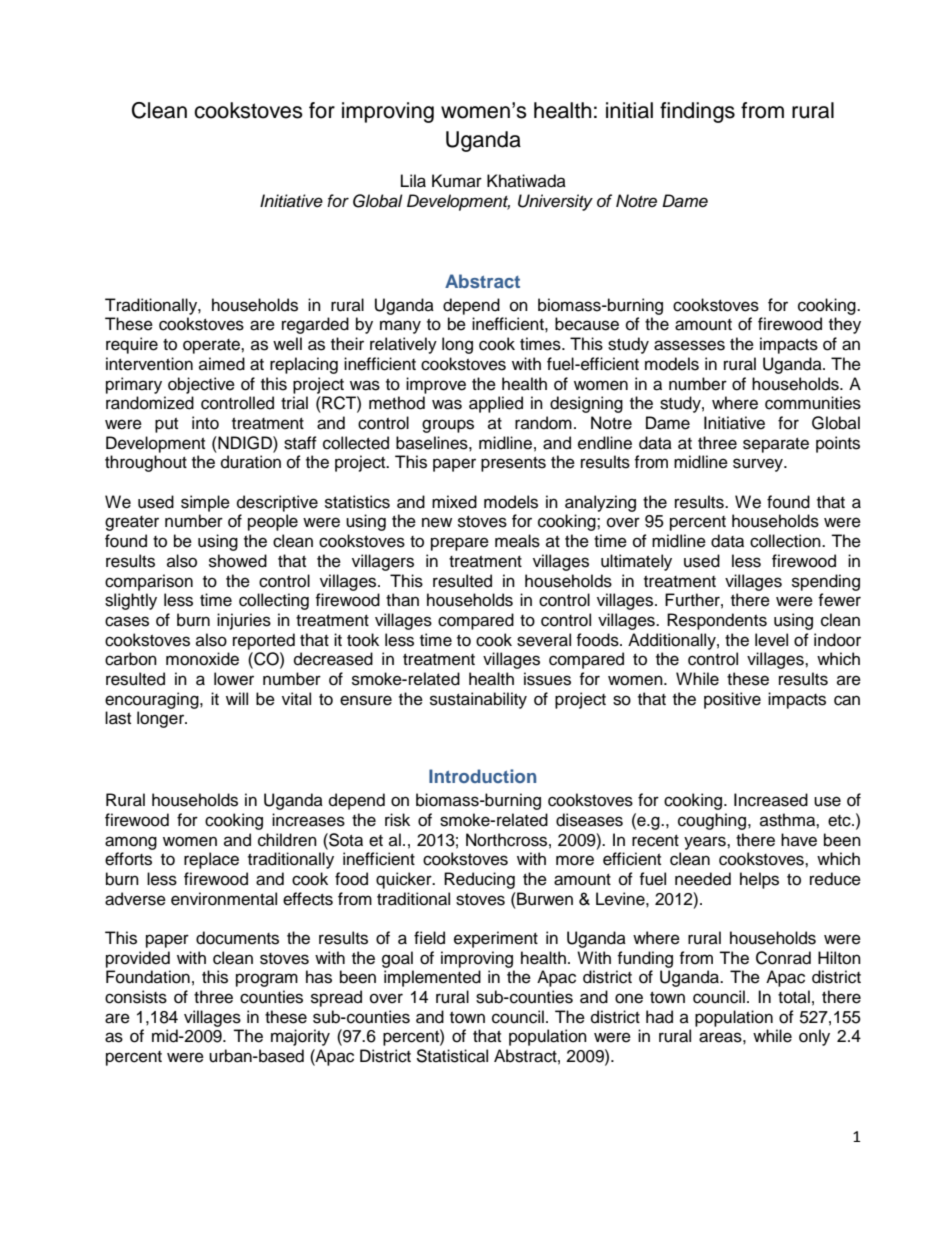 This screenshot has width=952, height=1233. I want to click on consists, so click(136, 997).
